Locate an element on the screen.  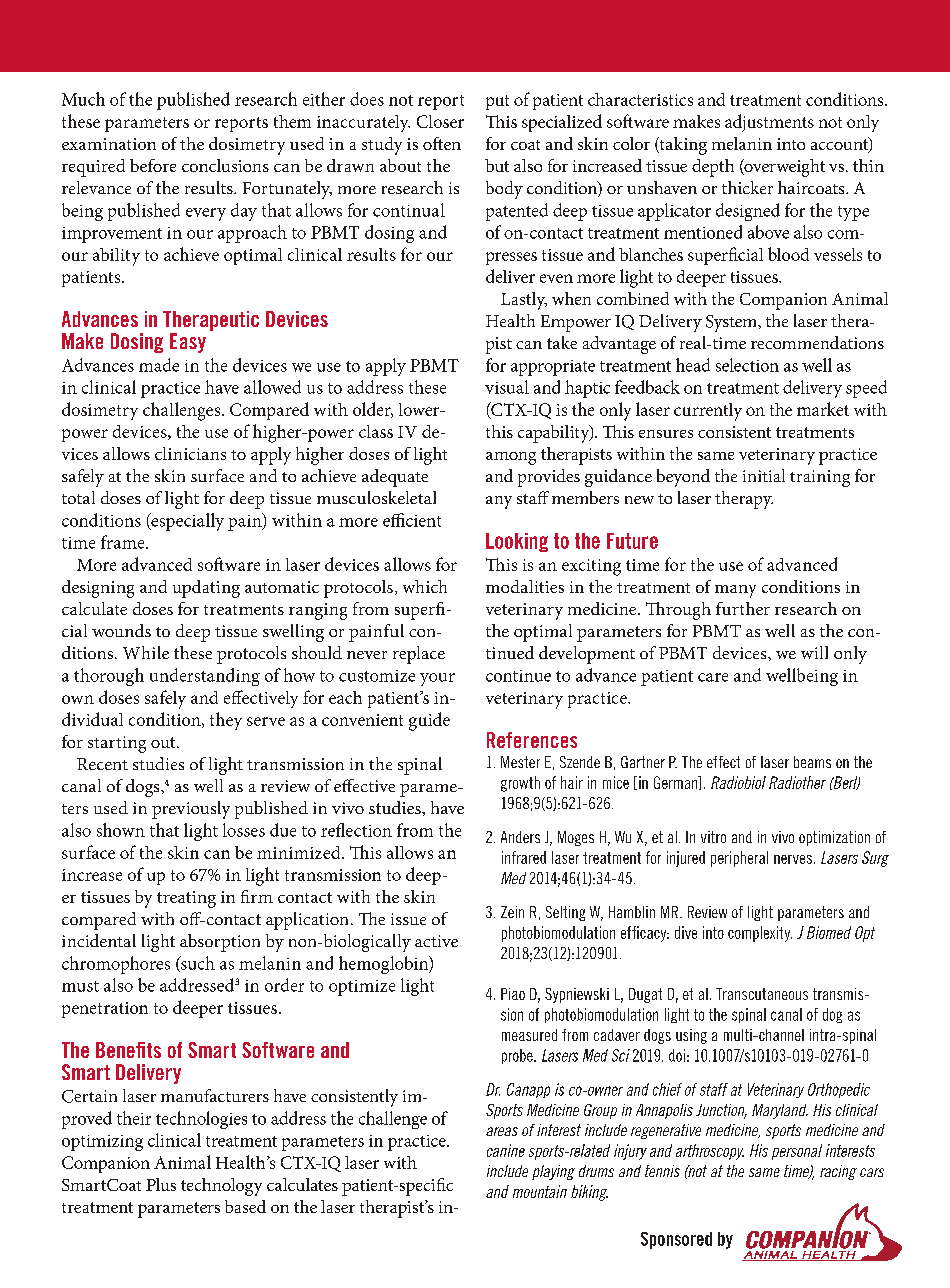
among is located at coordinates (511, 458).
